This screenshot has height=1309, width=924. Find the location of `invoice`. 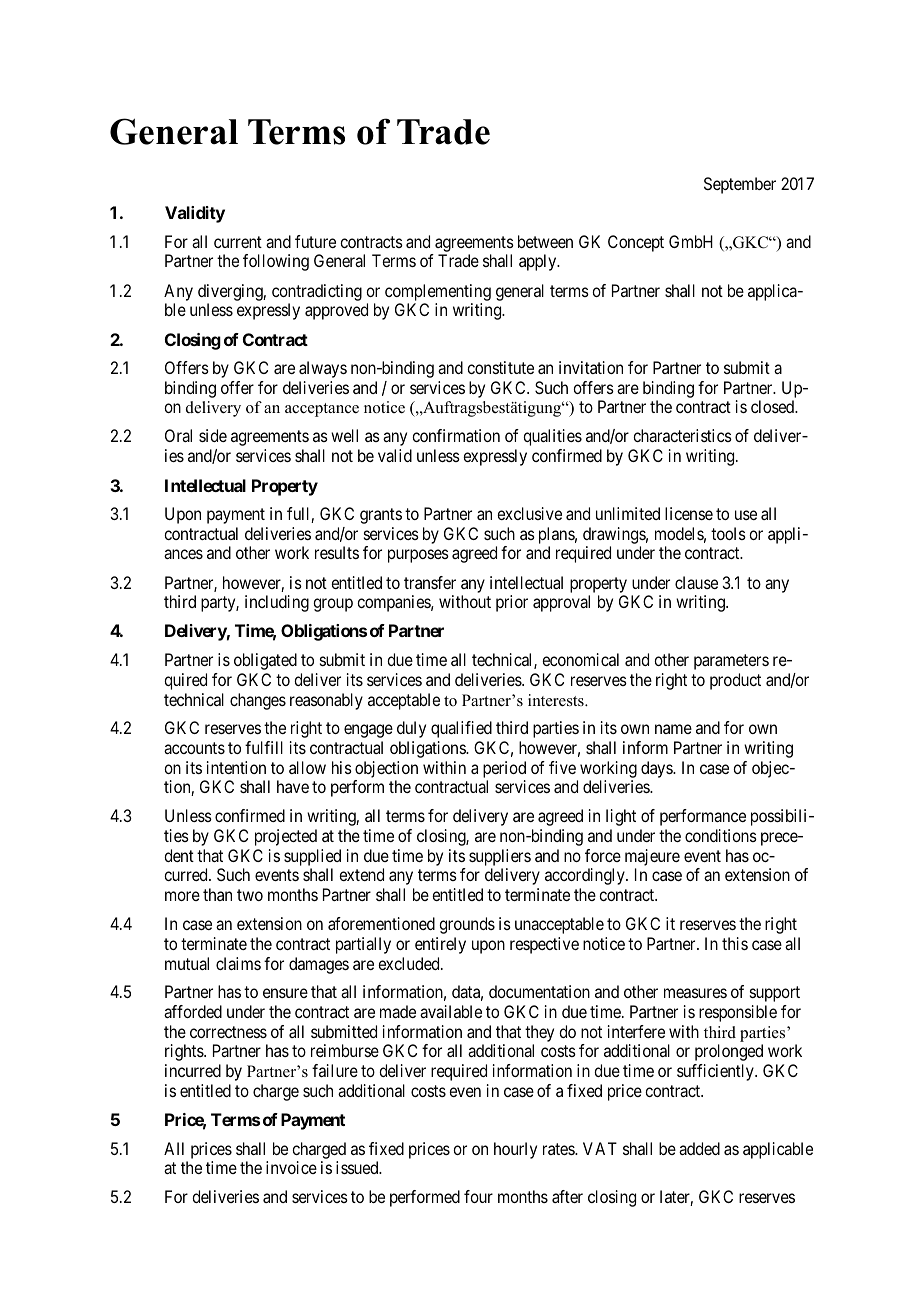

invoice is located at coordinates (291, 1167).
